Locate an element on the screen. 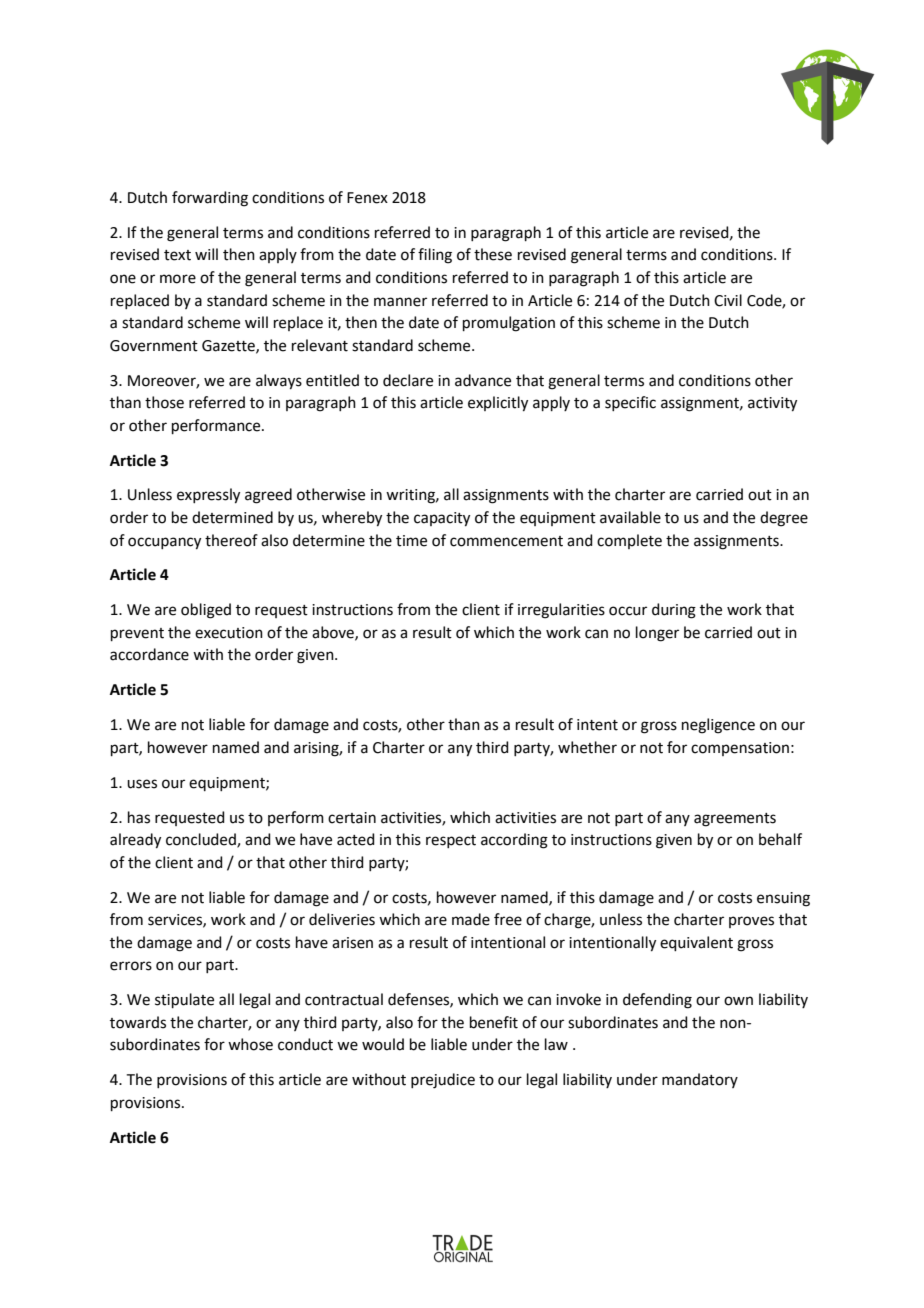  capacity is located at coordinates (442, 519).
